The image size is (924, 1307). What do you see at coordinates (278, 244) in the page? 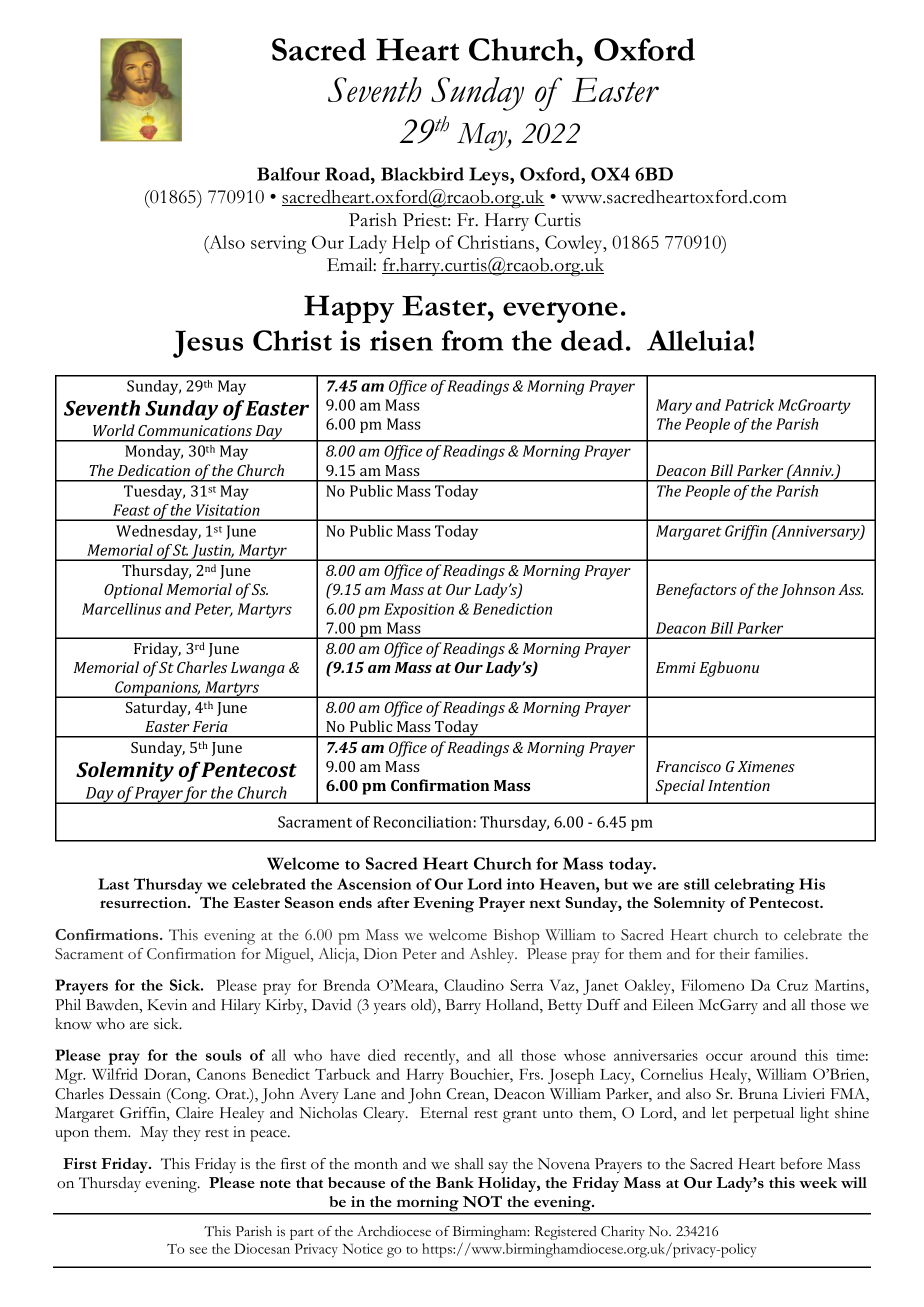
I see `serving` at bounding box center [278, 244].
